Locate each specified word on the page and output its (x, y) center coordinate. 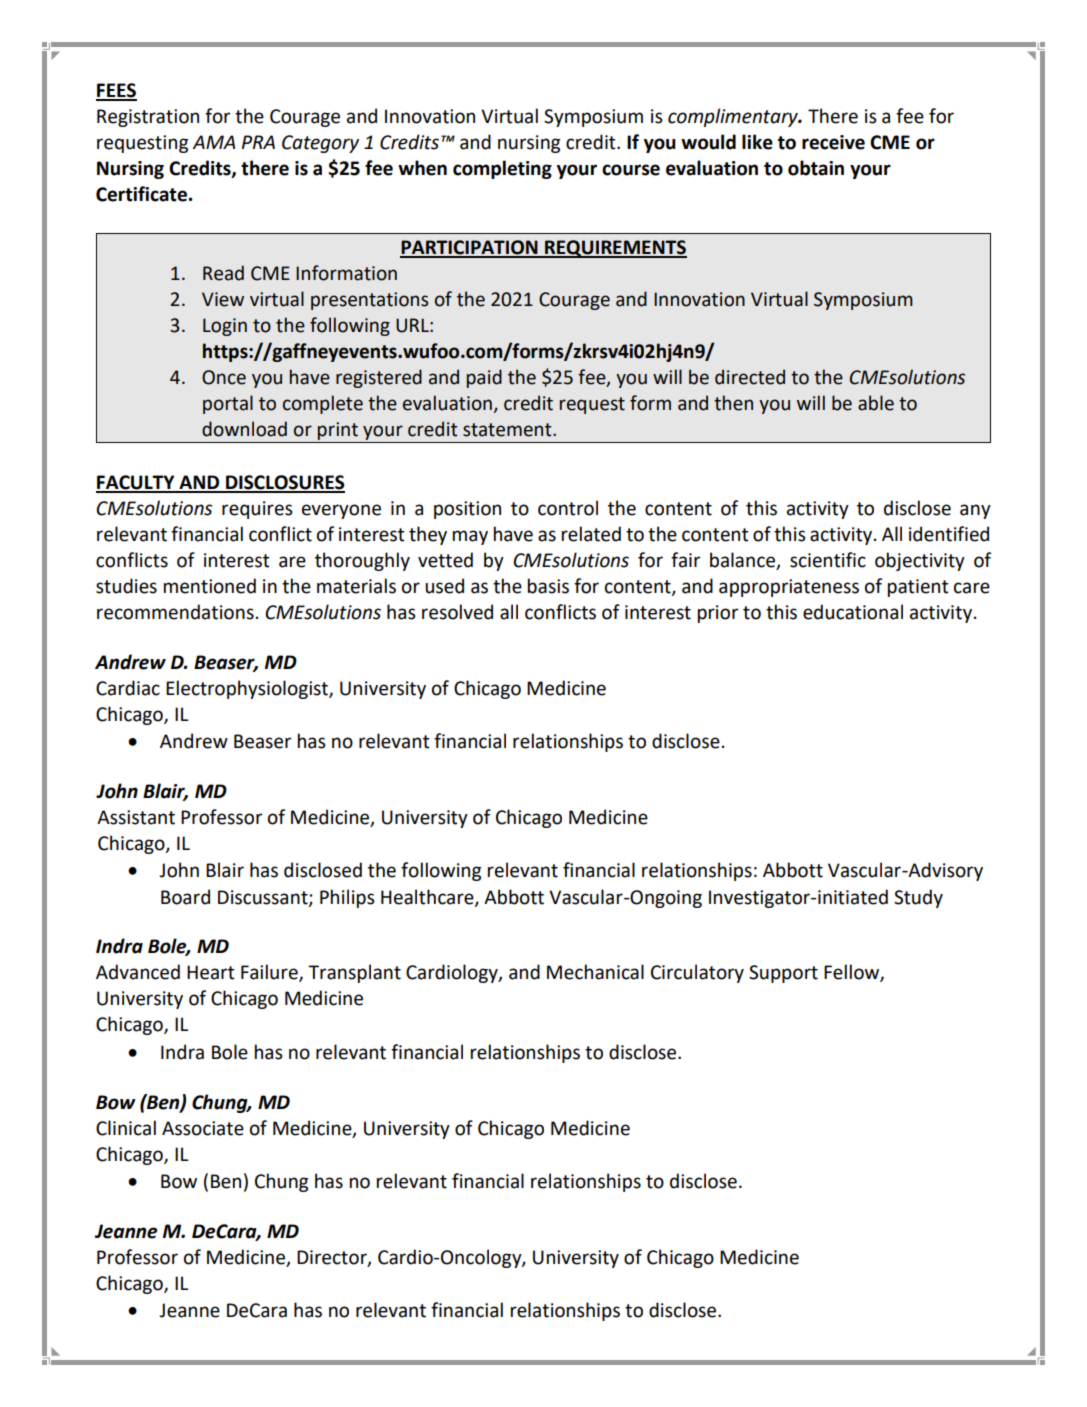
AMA (213, 142)
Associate (203, 1128)
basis (548, 586)
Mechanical (595, 972)
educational (853, 612)
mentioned (210, 586)
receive (833, 142)
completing (502, 169)
